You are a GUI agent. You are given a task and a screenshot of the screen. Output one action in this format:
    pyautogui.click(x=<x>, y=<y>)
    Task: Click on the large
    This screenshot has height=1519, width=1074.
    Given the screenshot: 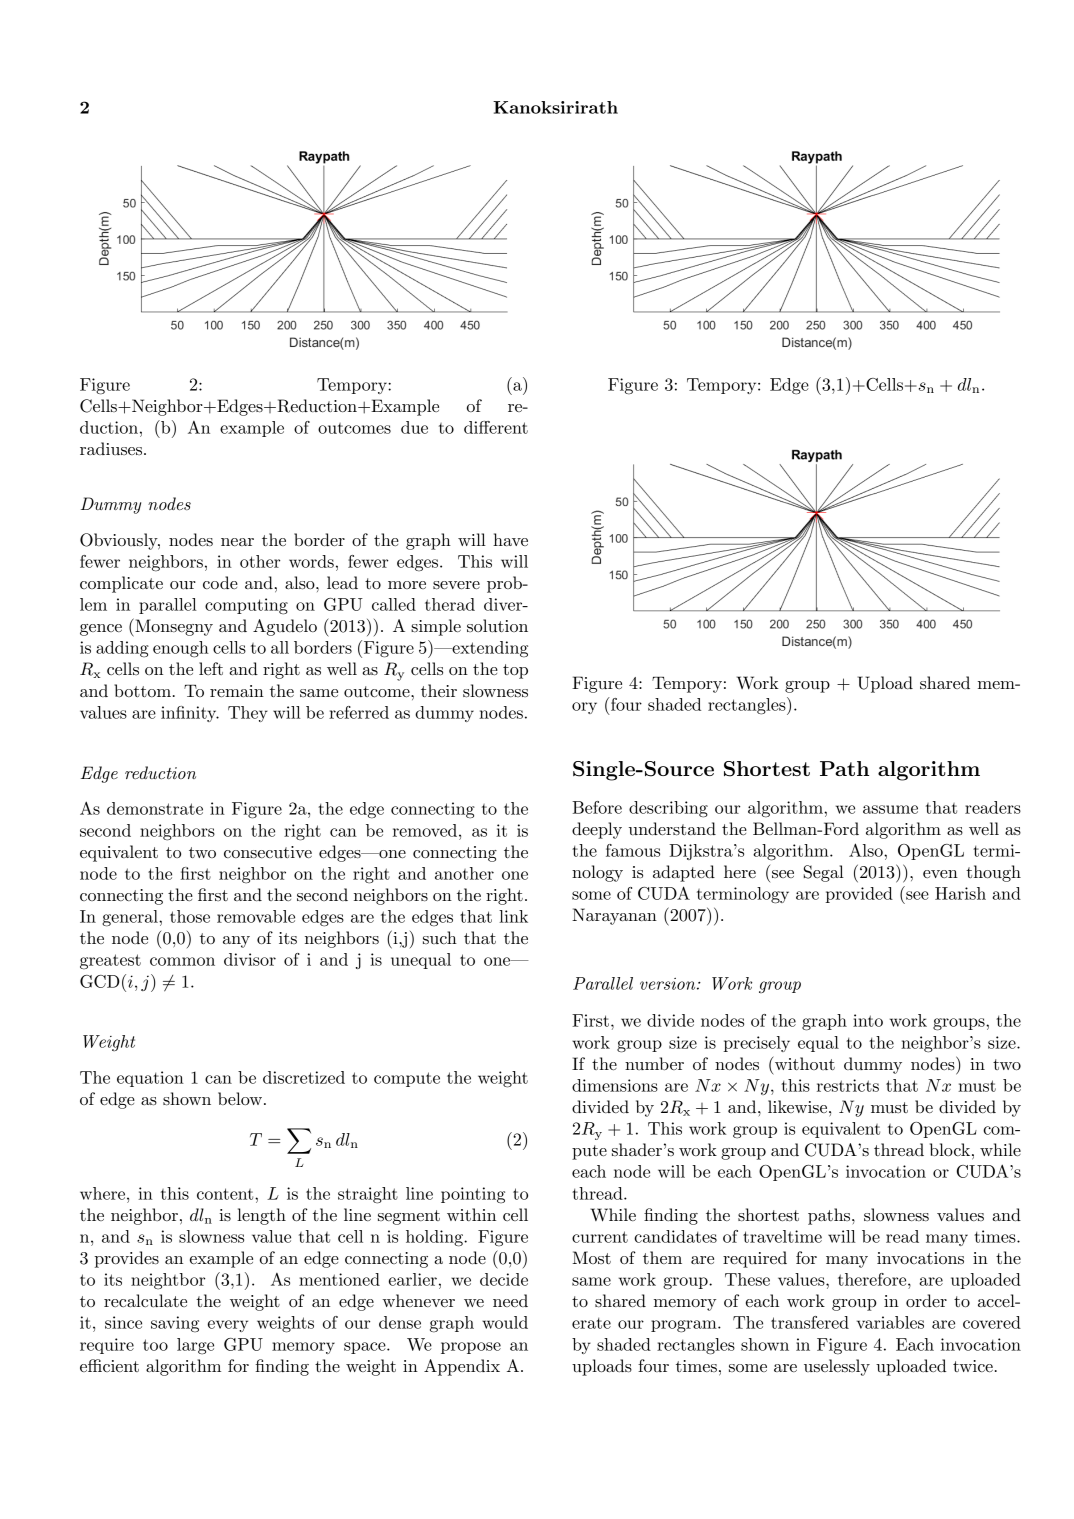 What is the action you would take?
    pyautogui.click(x=195, y=1346)
